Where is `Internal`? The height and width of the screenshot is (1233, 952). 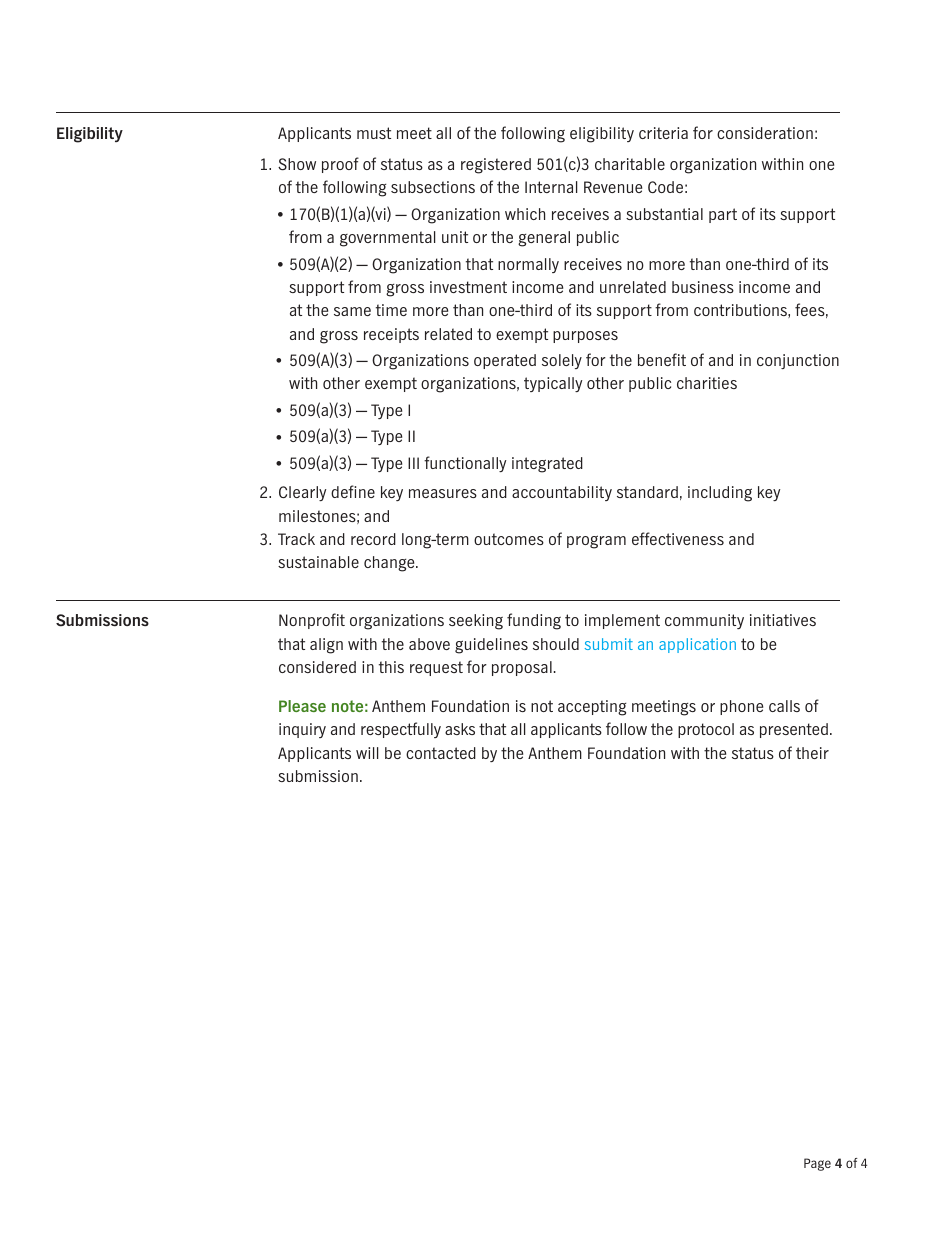
Internal is located at coordinates (551, 187).
